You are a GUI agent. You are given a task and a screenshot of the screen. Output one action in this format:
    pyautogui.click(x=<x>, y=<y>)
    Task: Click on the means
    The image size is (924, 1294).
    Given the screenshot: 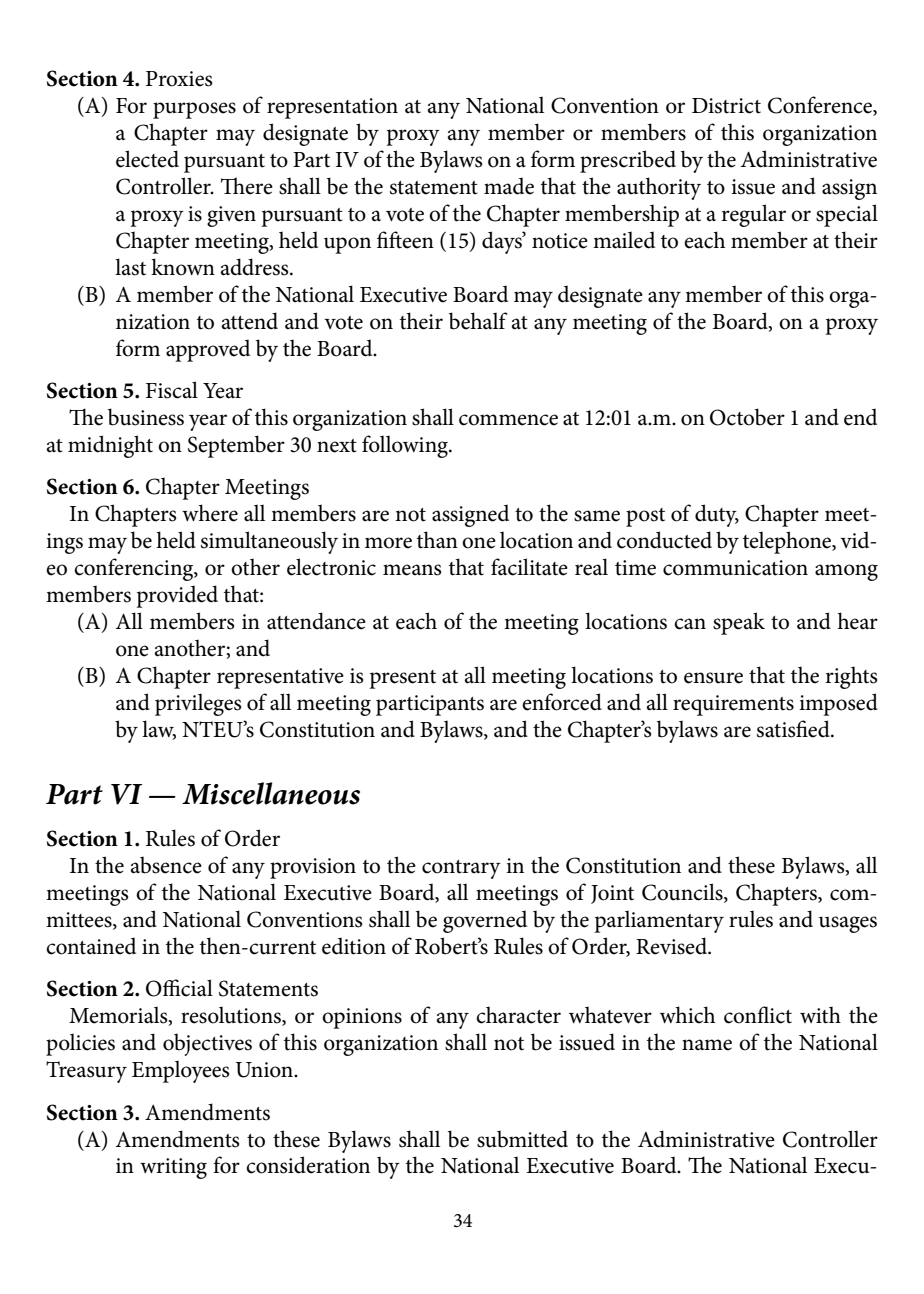 What is the action you would take?
    pyautogui.click(x=412, y=570)
